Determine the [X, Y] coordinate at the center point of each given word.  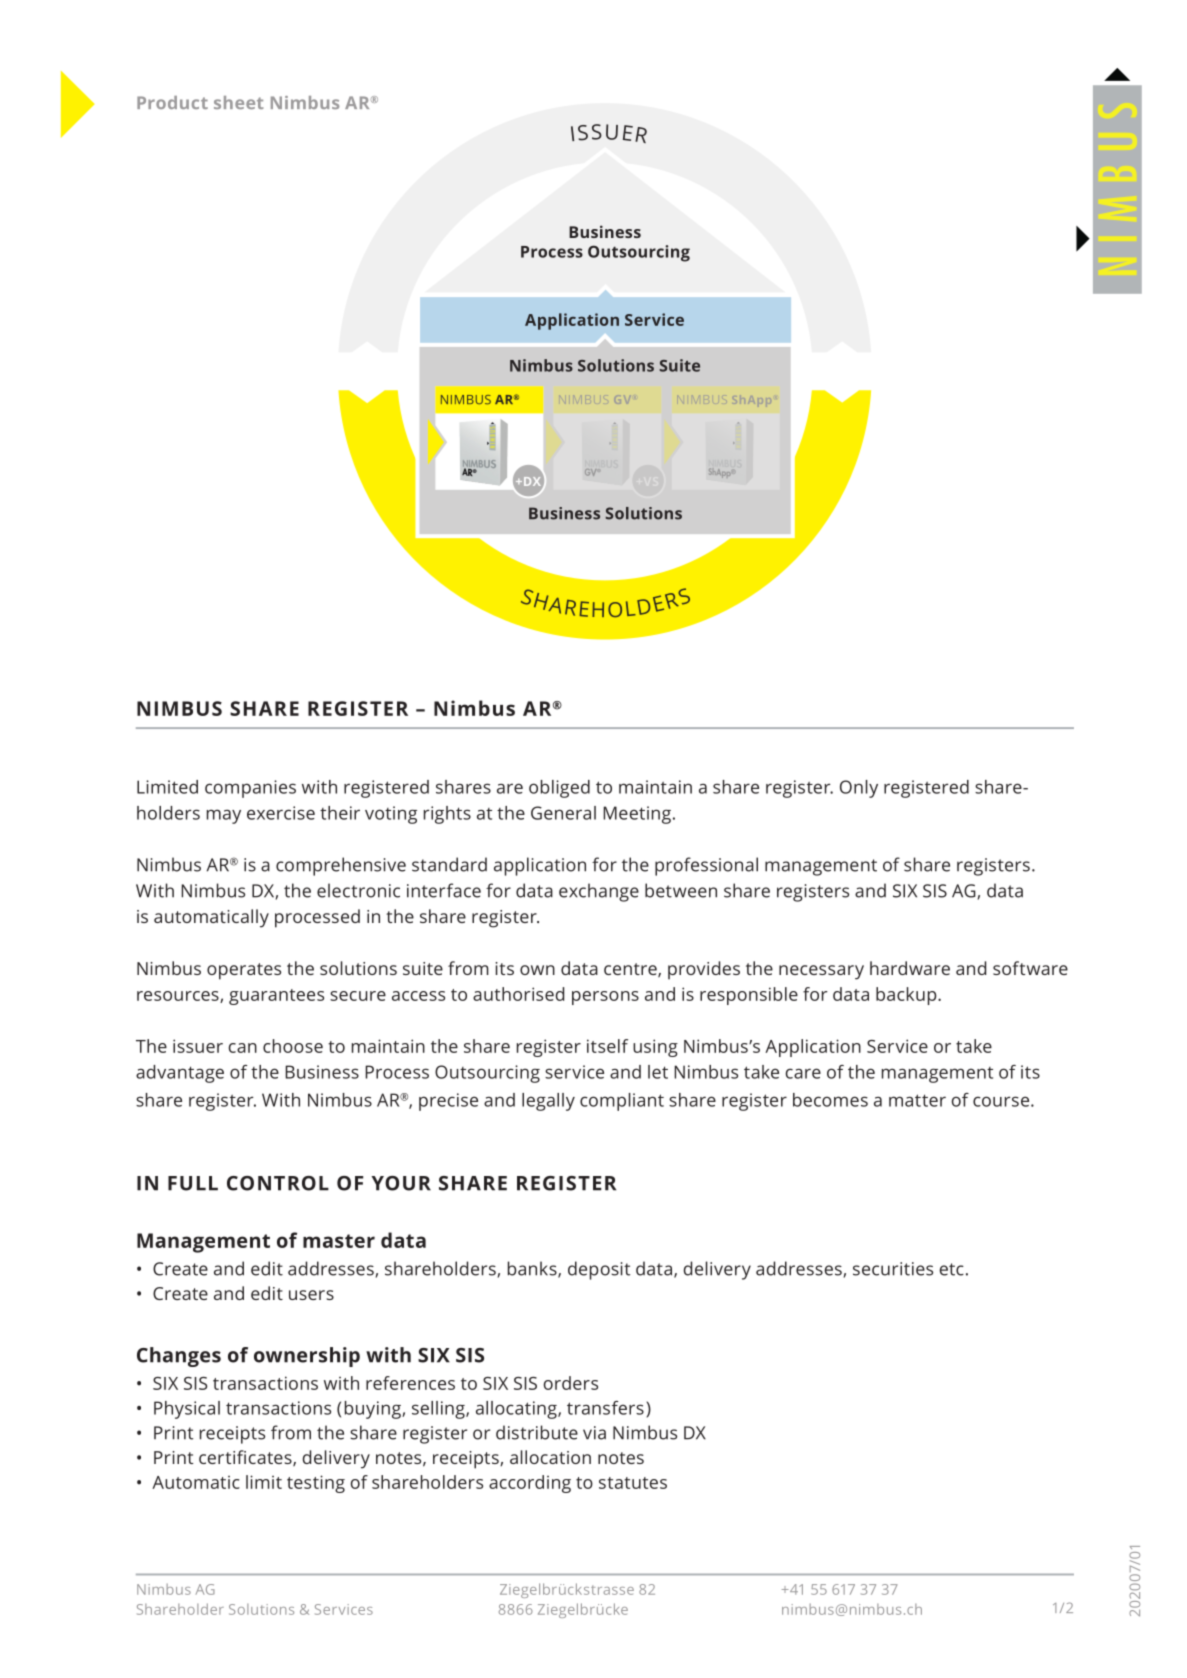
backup [907, 996]
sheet [238, 102]
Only [859, 789]
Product [172, 102]
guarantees [276, 997]
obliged [559, 789]
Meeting [637, 815]
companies [250, 789]
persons [605, 998]
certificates [246, 1458]
